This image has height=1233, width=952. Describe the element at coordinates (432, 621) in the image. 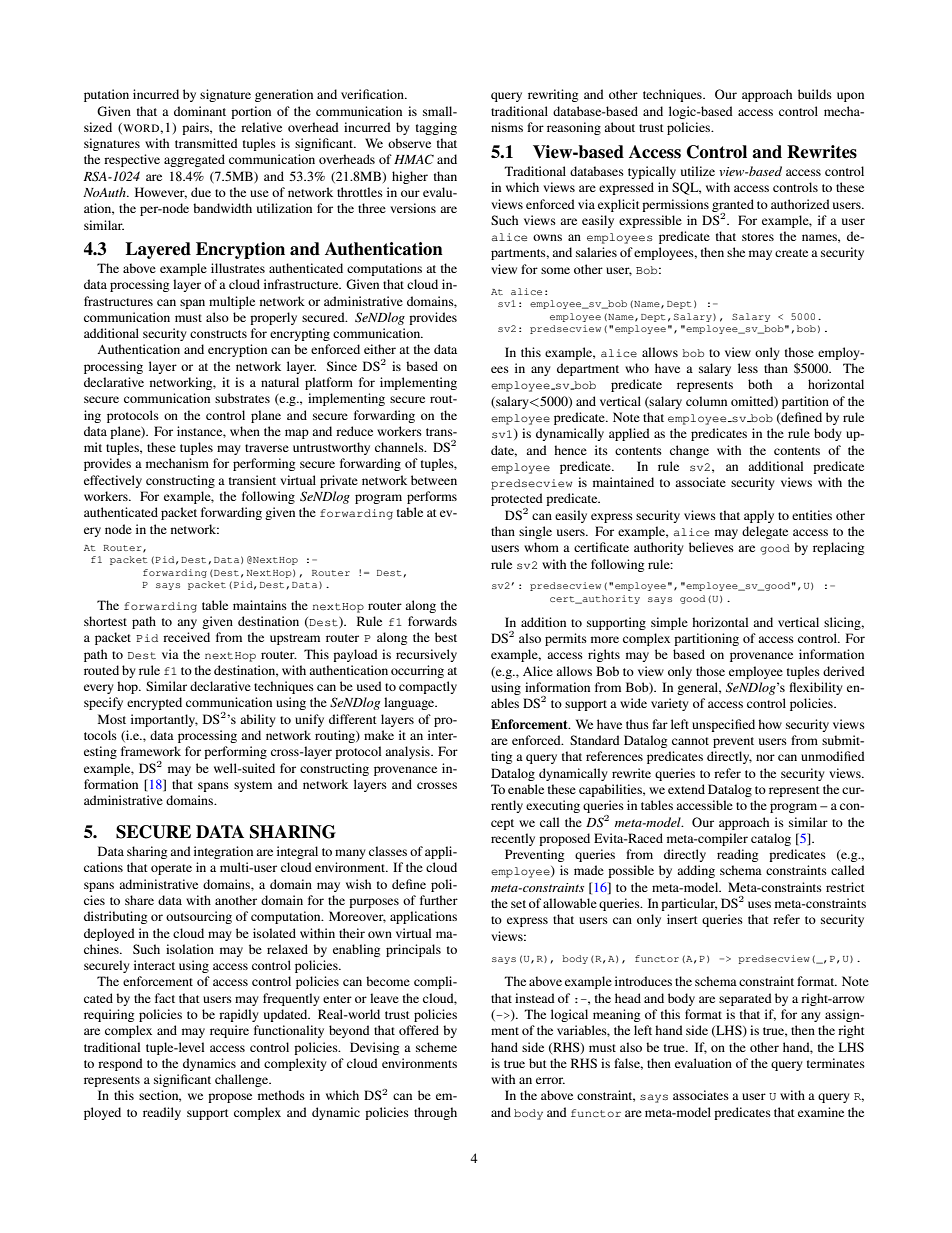

I see `forwards` at that location.
